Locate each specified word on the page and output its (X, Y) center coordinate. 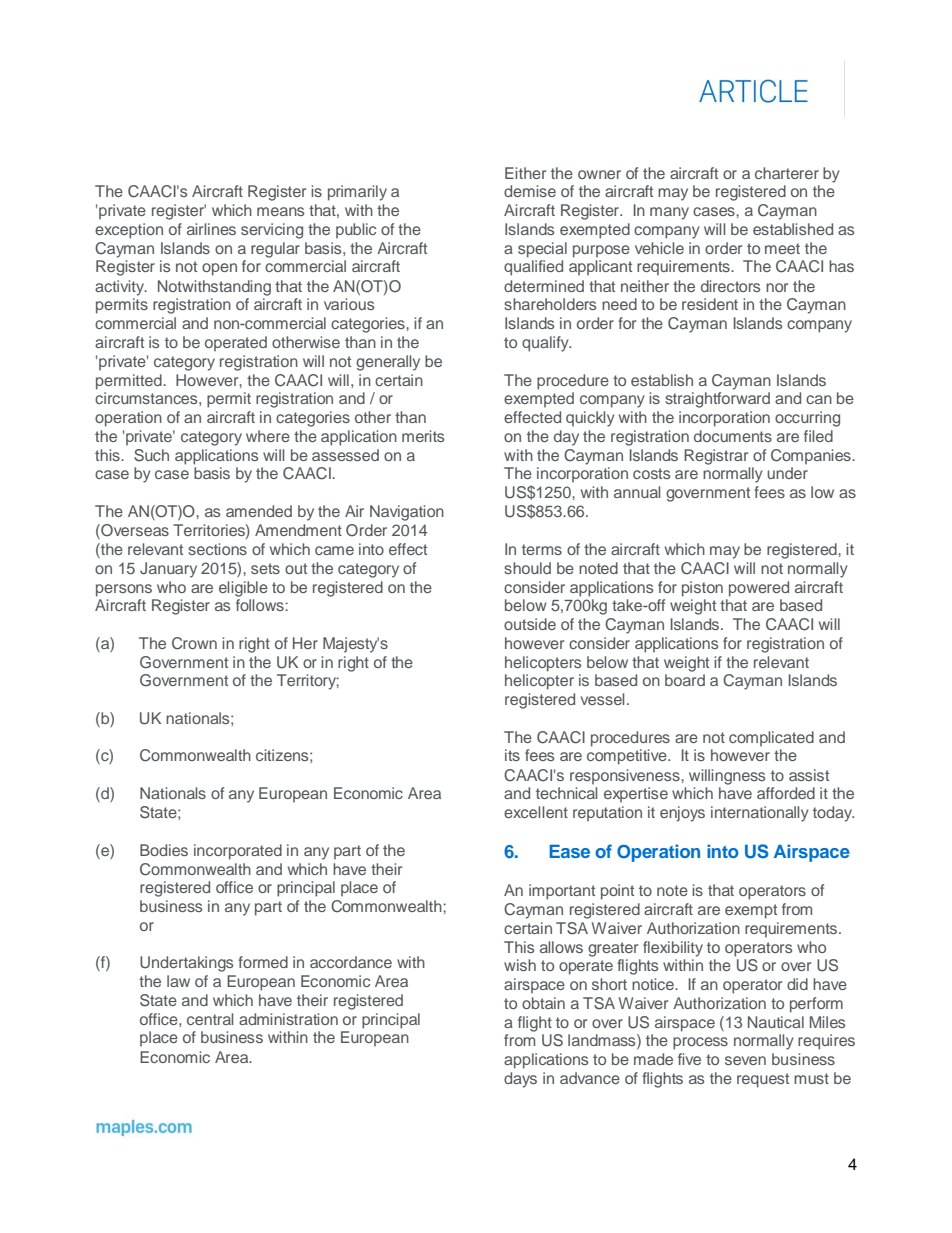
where (268, 436)
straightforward (717, 400)
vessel (602, 699)
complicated (771, 738)
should (527, 568)
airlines (211, 229)
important (562, 892)
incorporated (238, 852)
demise (530, 191)
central (210, 1019)
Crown (194, 643)
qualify (546, 344)
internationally (760, 814)
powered (759, 589)
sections (217, 549)
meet (782, 248)
